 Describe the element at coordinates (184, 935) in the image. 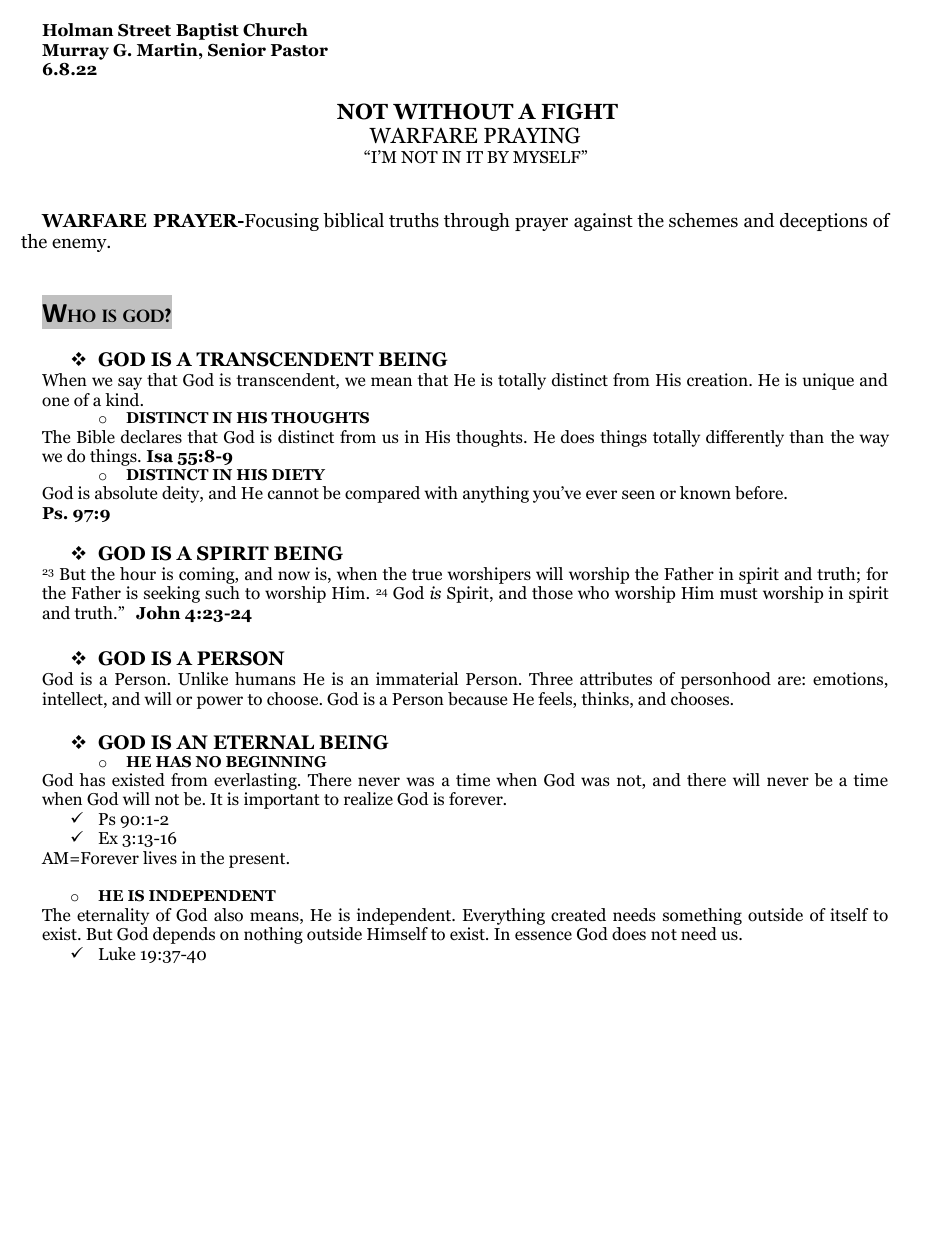

I see `depends` at that location.
